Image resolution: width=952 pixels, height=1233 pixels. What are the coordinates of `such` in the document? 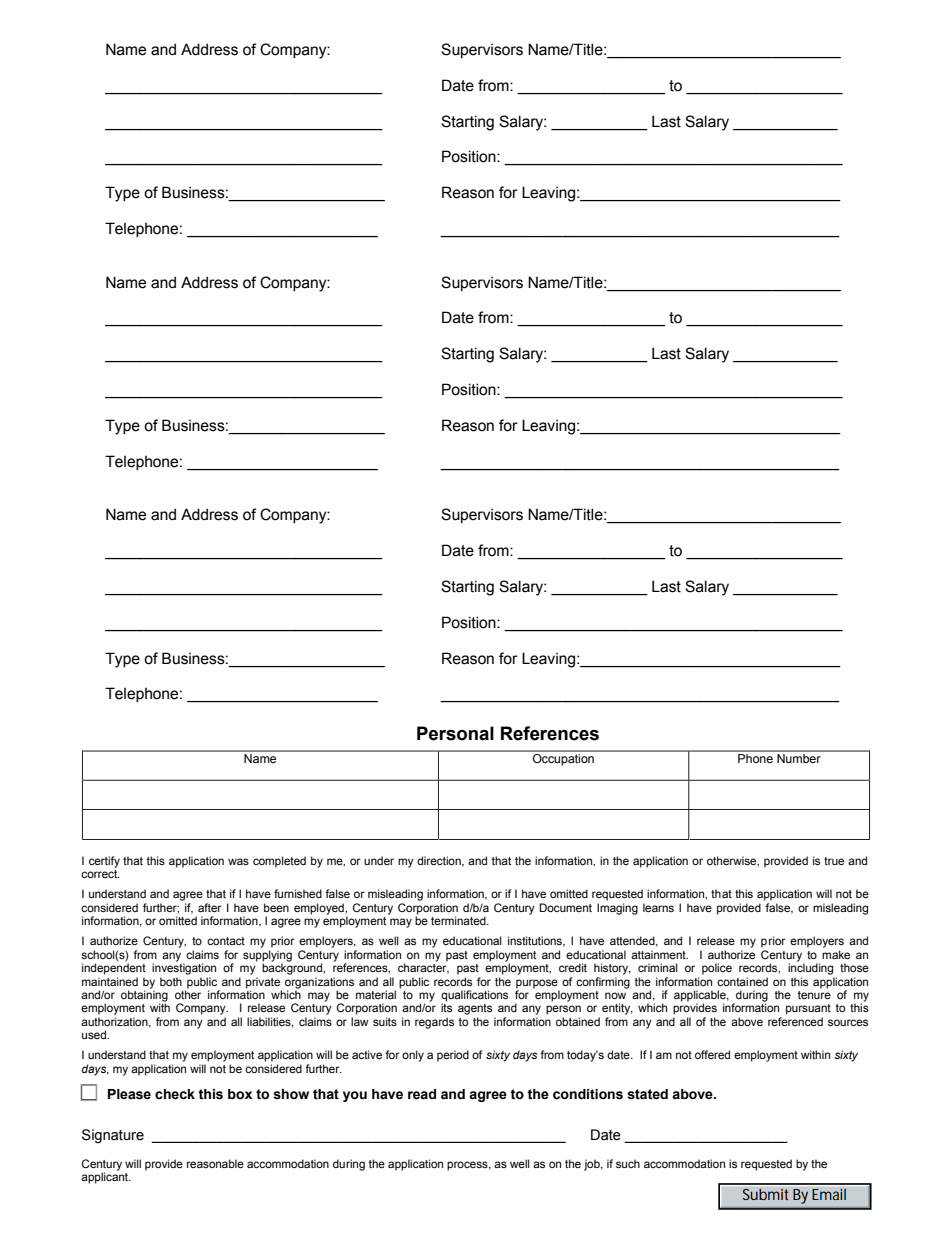 It's located at (628, 1163).
